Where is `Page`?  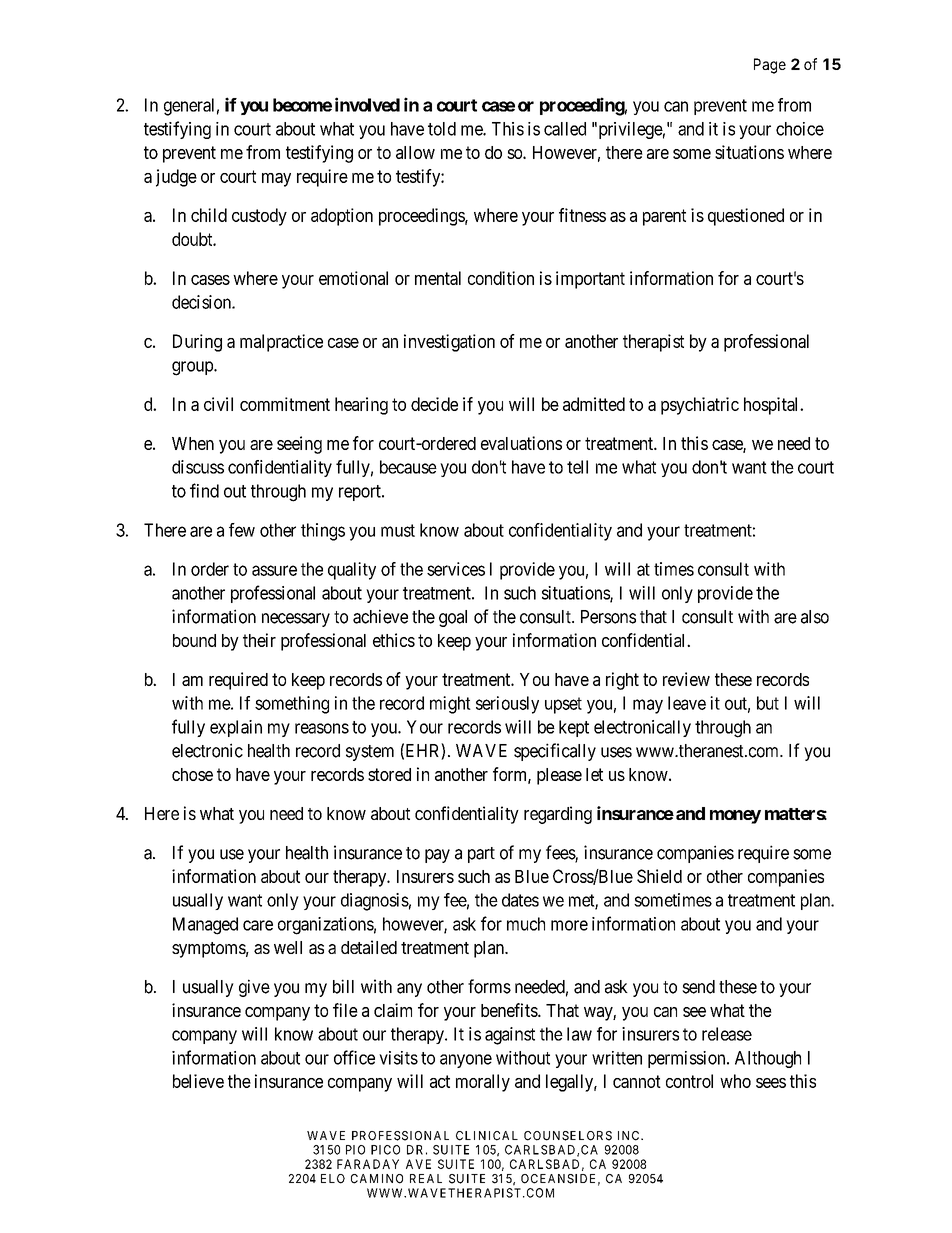 Page is located at coordinates (770, 66).
